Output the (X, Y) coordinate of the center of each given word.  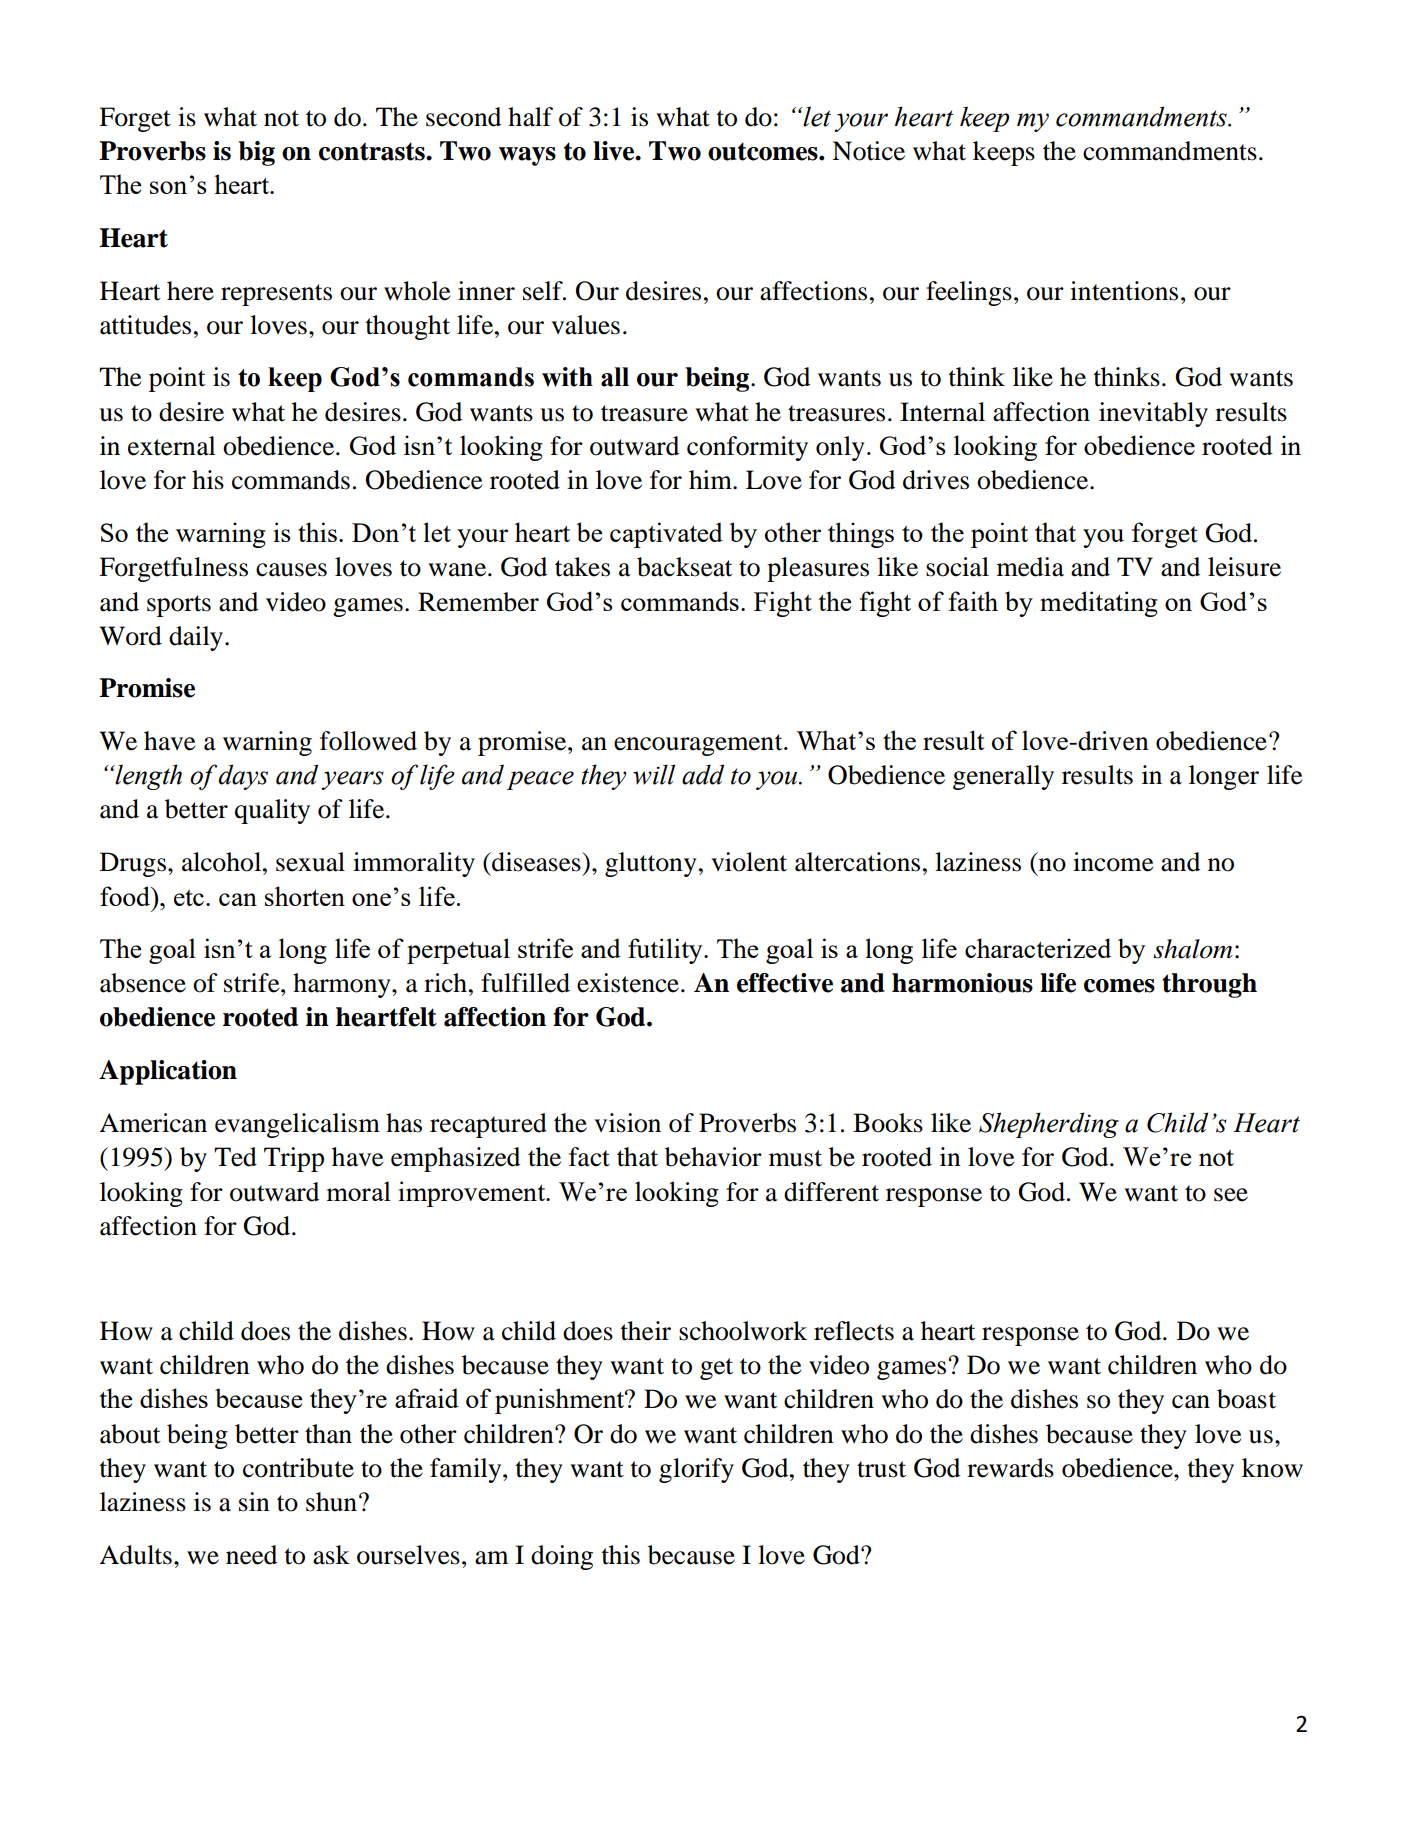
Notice (868, 151)
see (1231, 1195)
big (257, 153)
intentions (1124, 291)
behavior (713, 1157)
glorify (696, 1470)
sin (254, 1502)
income (1113, 862)
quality (272, 811)
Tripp (294, 1159)
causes (291, 570)
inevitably (1153, 414)
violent (749, 862)
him (711, 479)
